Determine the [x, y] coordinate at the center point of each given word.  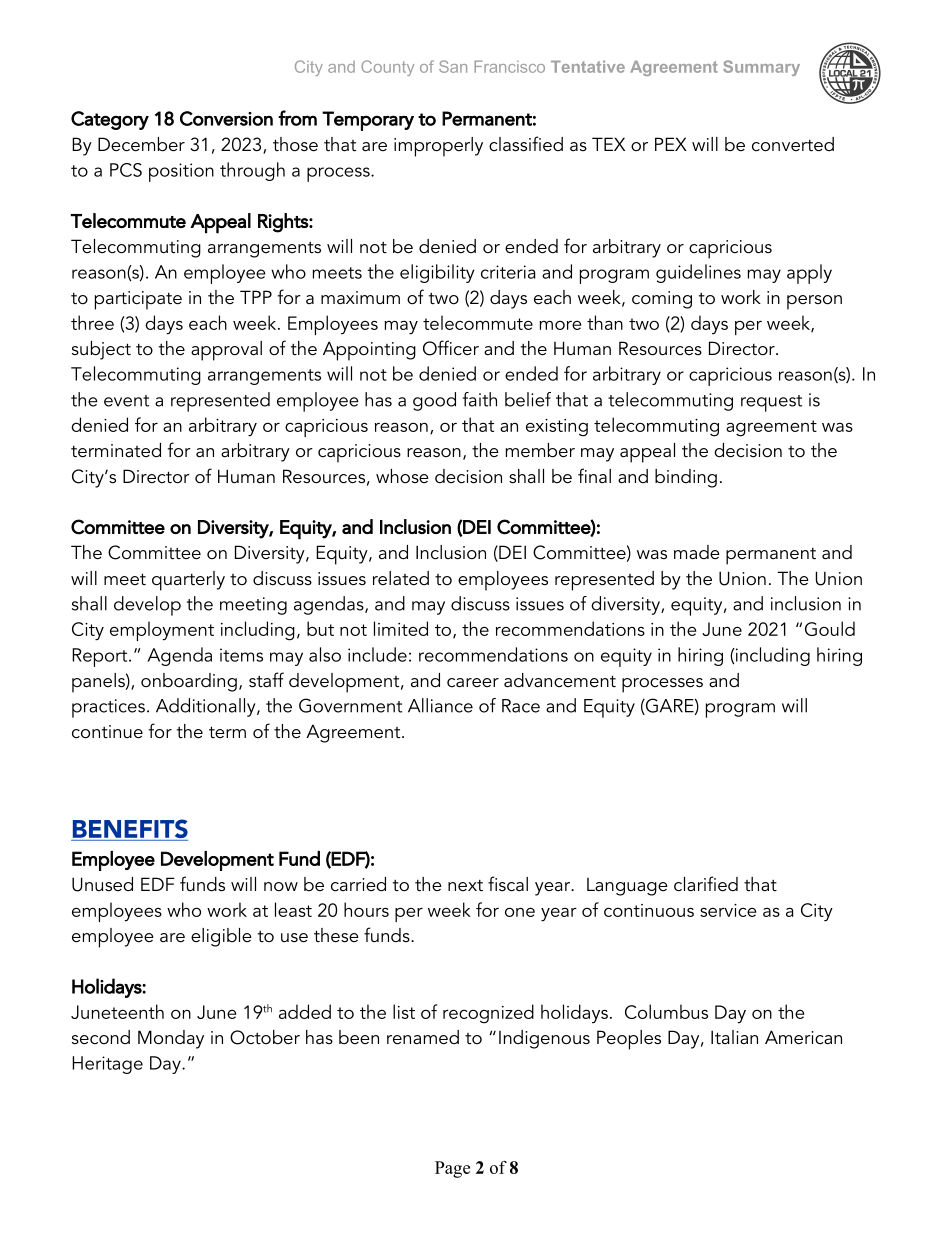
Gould [830, 628]
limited [401, 628]
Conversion [226, 118]
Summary [761, 68]
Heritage [107, 1065]
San [453, 66]
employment [162, 631]
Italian [734, 1037]
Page [452, 1169]
